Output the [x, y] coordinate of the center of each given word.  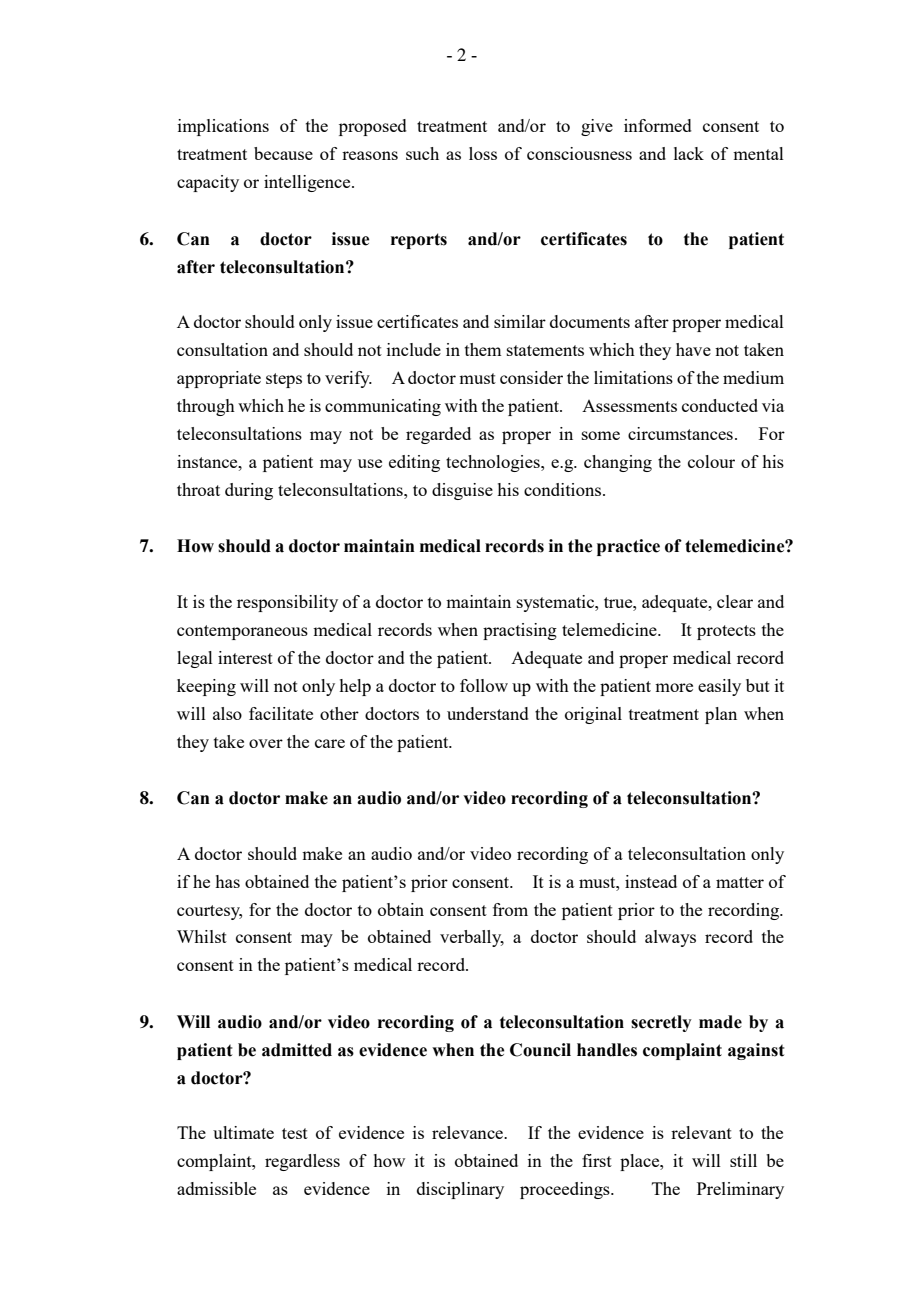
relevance [468, 1132]
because [283, 153]
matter [740, 882]
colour [711, 461]
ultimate [243, 1132]
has [227, 881]
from [510, 909]
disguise [462, 491]
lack [689, 153]
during [249, 491]
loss [483, 153]
